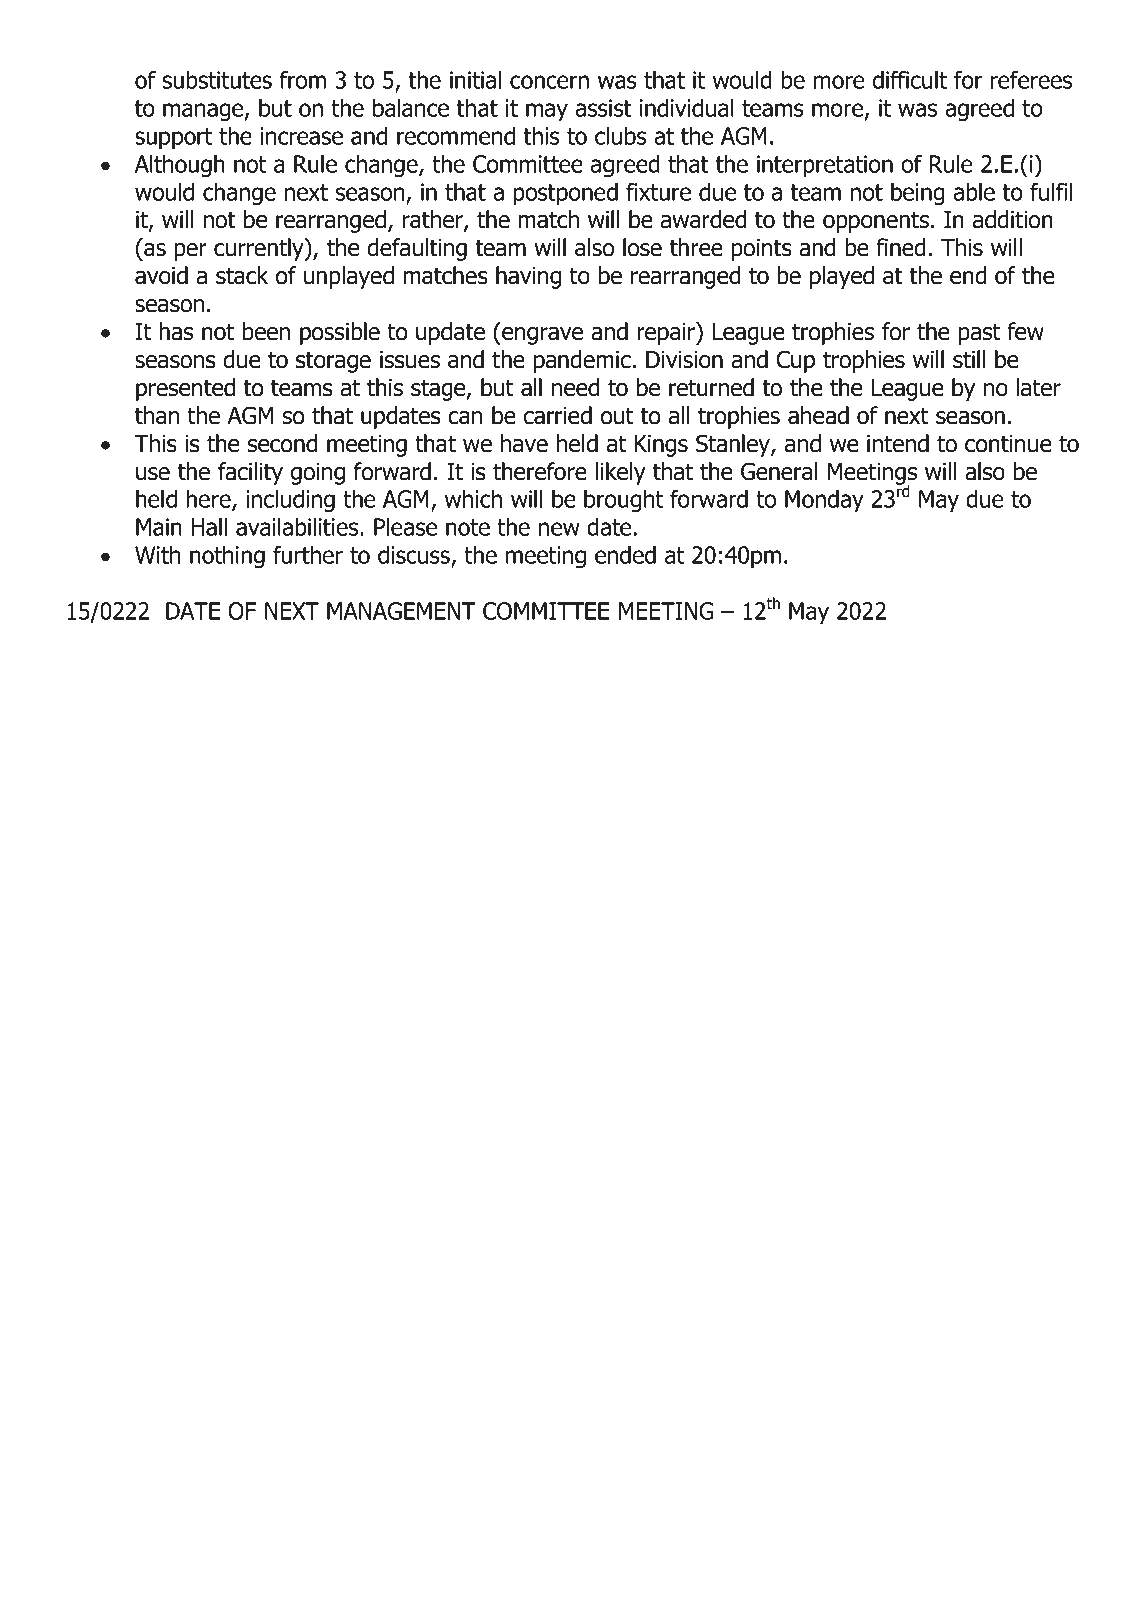  What do you see at coordinates (910, 79) in the page?
I see `difficult` at bounding box center [910, 79].
